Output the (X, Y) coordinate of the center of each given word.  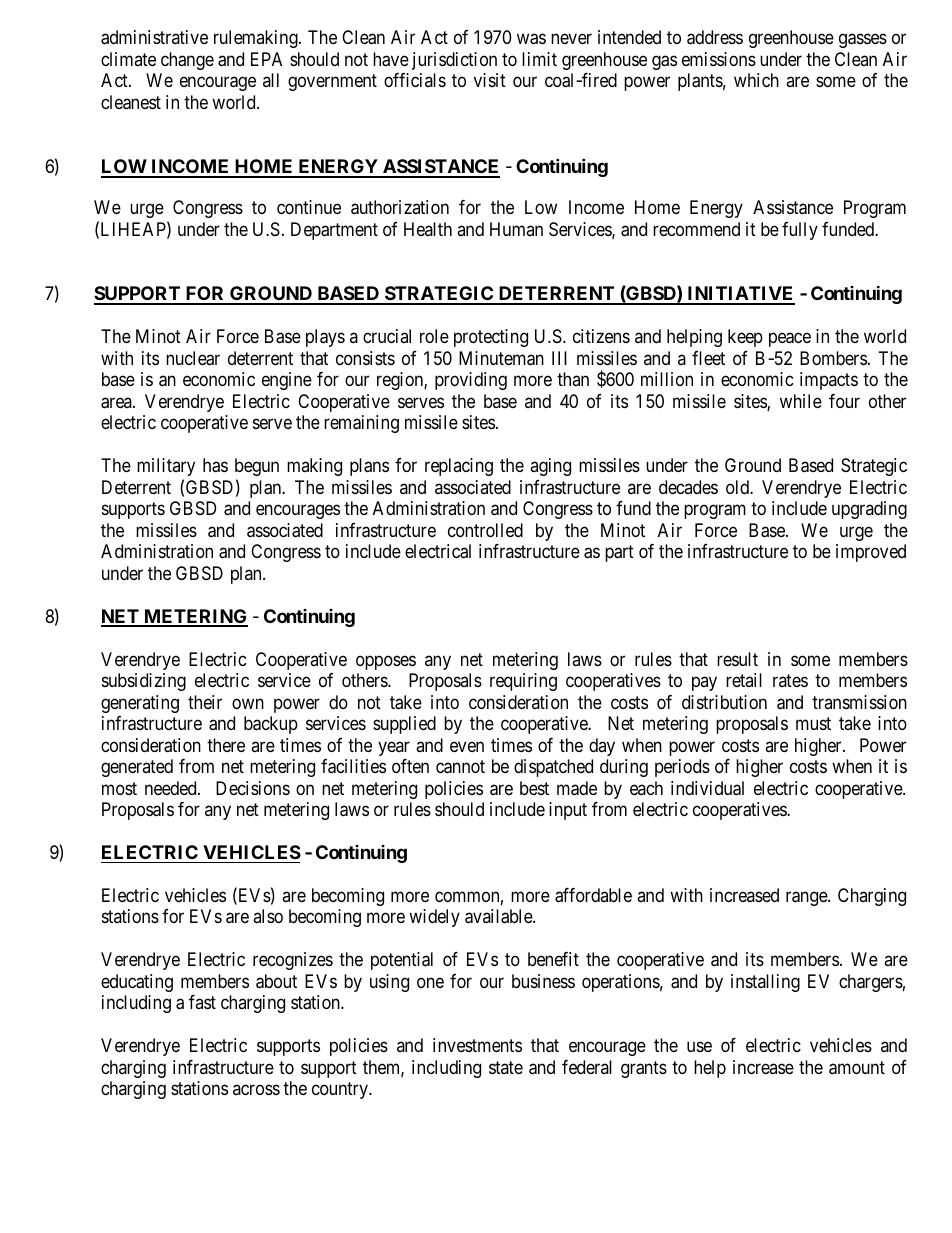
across (256, 1090)
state (506, 1067)
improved (871, 553)
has (215, 465)
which (756, 80)
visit (490, 80)
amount (857, 1068)
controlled (485, 530)
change (187, 61)
